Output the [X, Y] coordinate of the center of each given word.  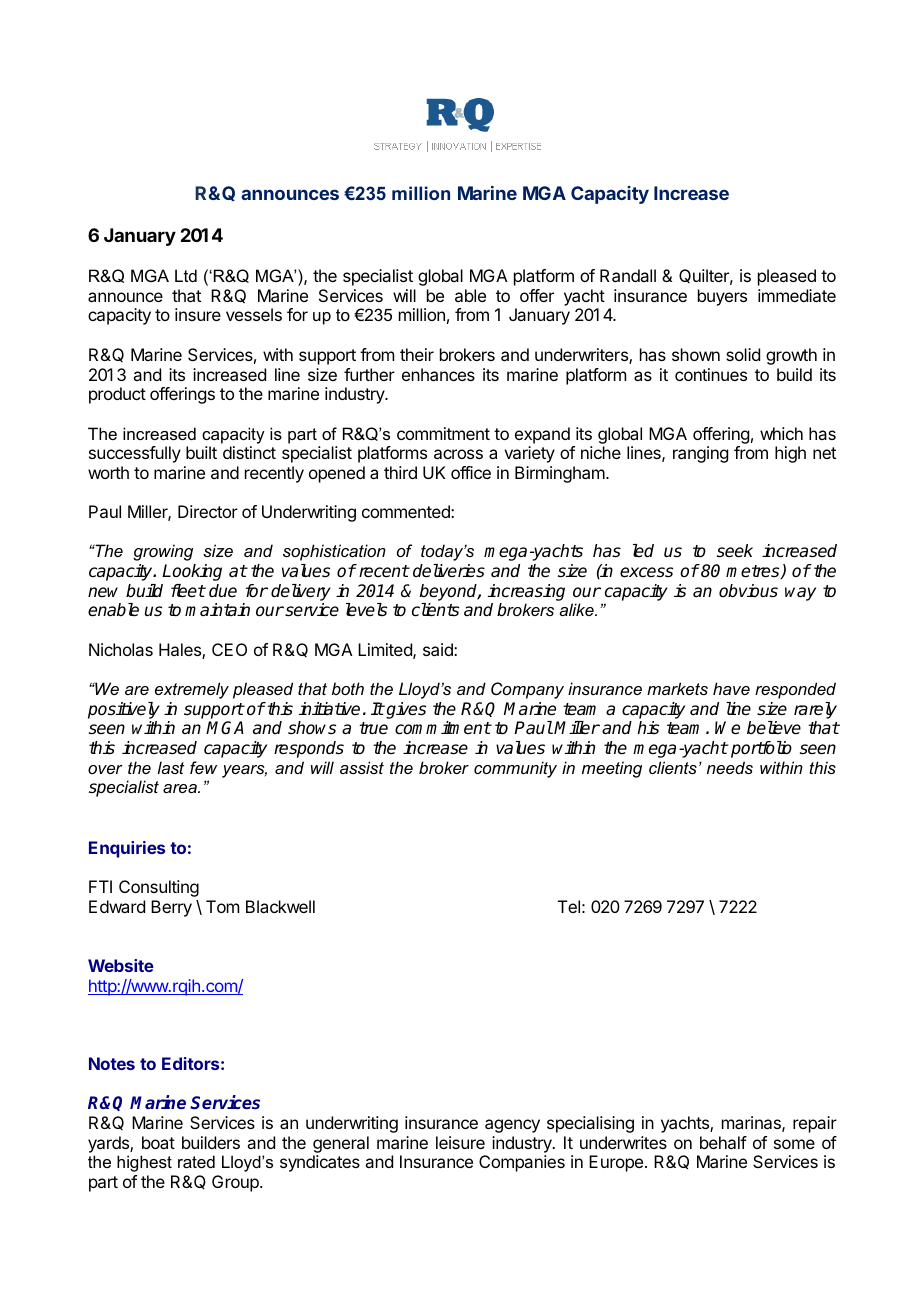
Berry [171, 908]
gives [405, 710]
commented [407, 511]
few [203, 767]
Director [208, 511]
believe [774, 728]
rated [196, 1161]
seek [735, 551]
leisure [460, 1142]
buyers [722, 297]
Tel [569, 906]
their [417, 354]
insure [198, 314]
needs [730, 767]
